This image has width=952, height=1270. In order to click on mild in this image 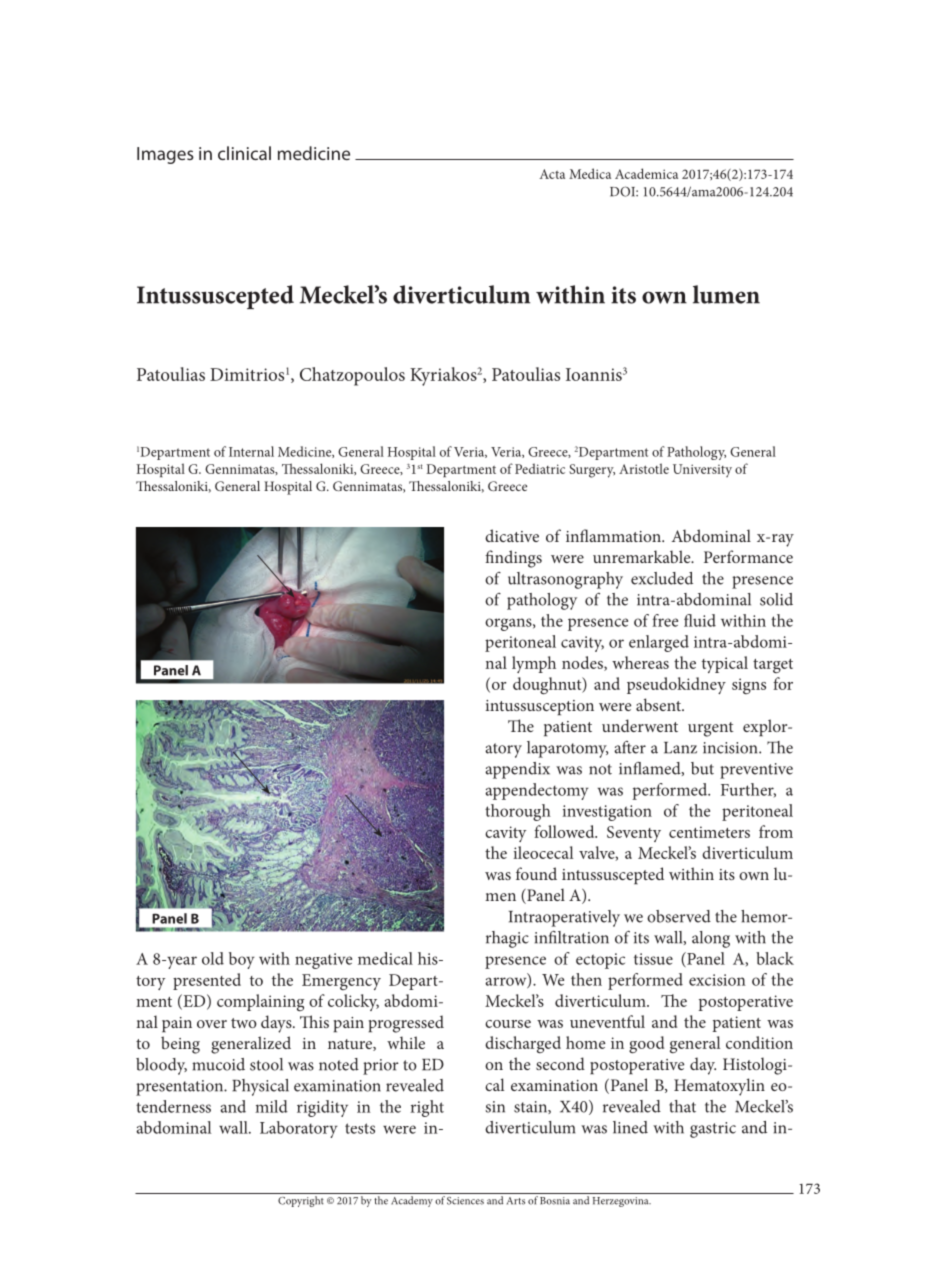, I will do `click(271, 1106)`.
